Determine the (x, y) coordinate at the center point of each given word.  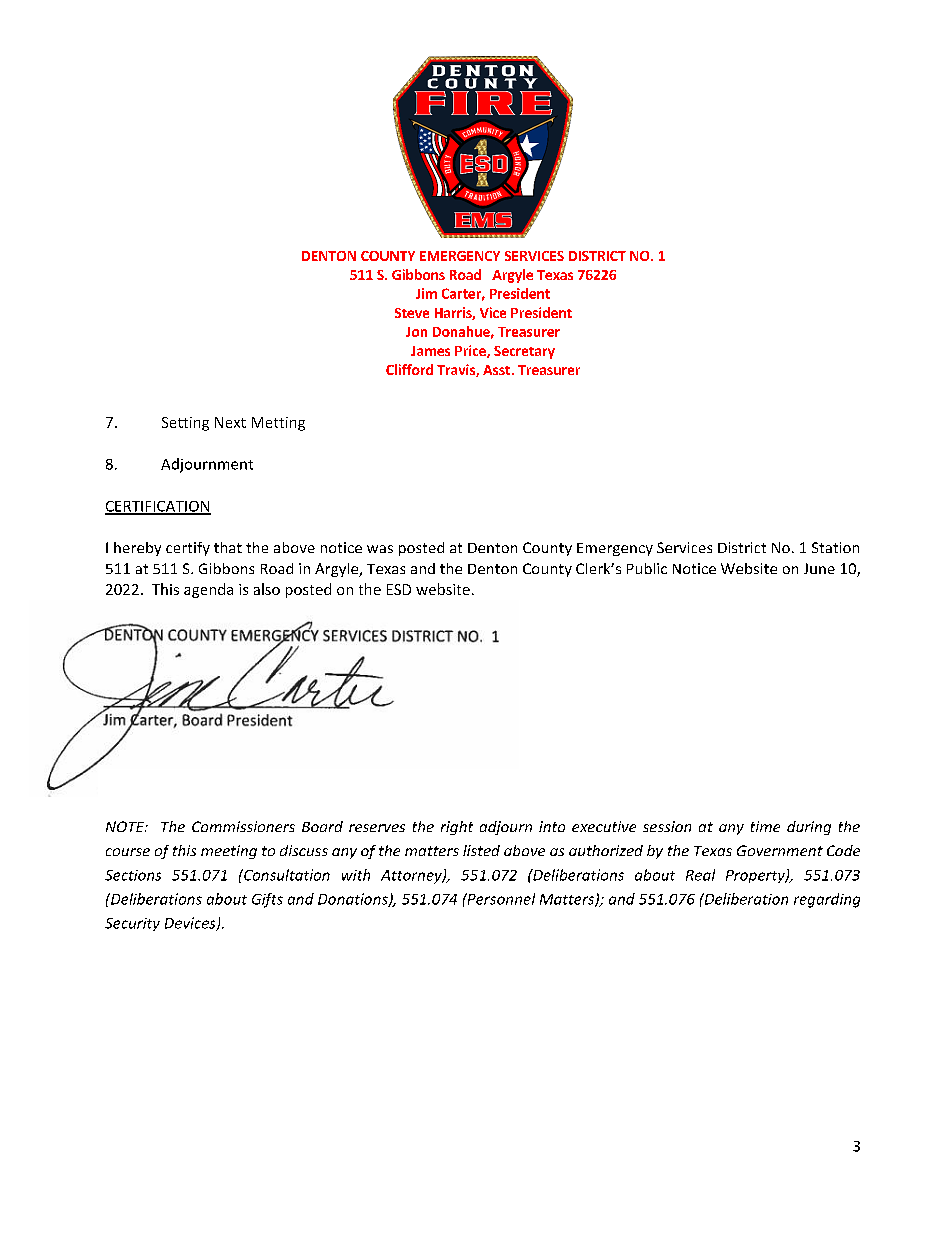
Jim (426, 293)
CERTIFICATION (158, 507)
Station (835, 547)
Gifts (267, 900)
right (457, 828)
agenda (208, 590)
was (380, 549)
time (765, 826)
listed (481, 850)
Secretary (524, 352)
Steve (412, 313)
